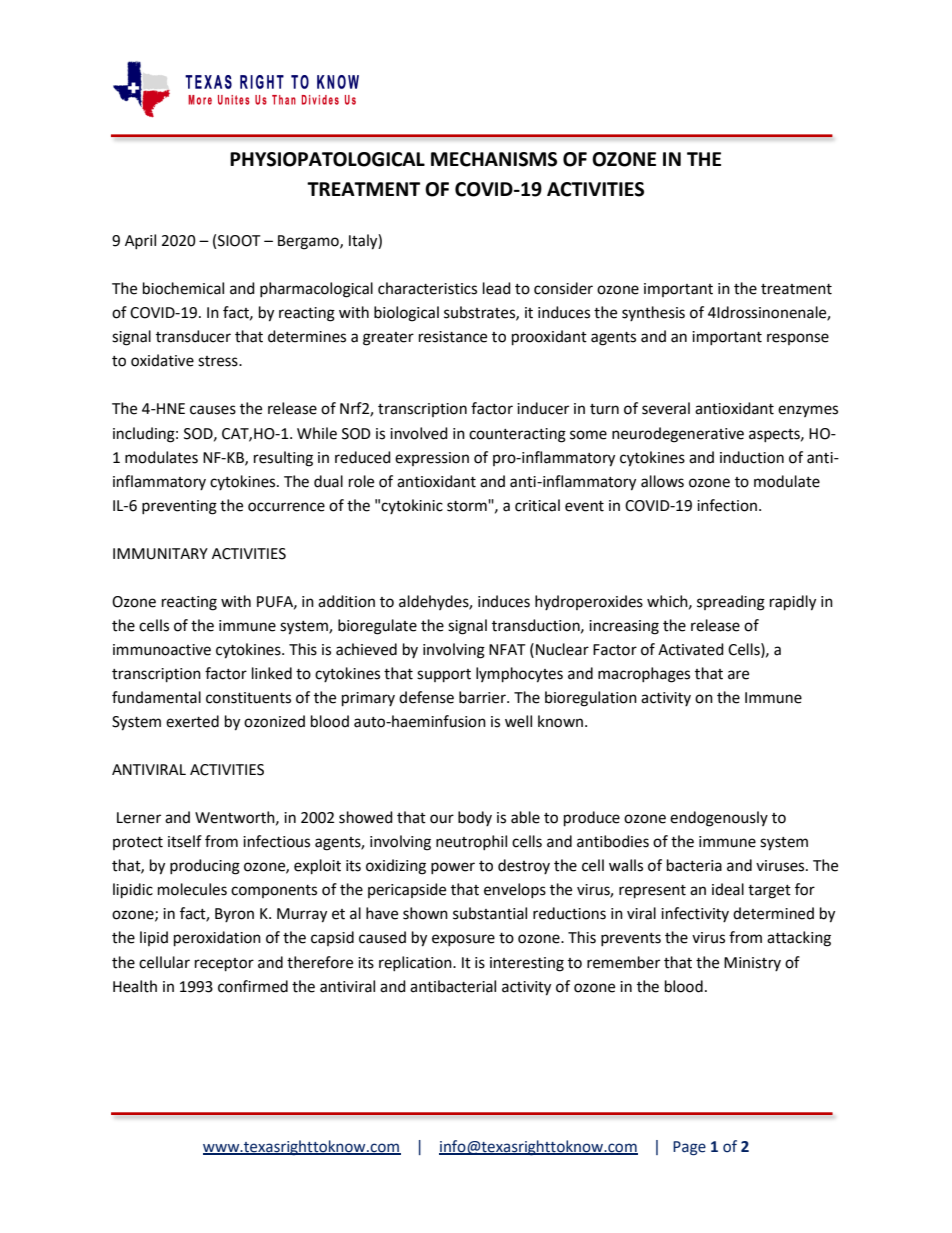 The width and height of the screenshot is (952, 1233). I want to click on power, so click(453, 868).
